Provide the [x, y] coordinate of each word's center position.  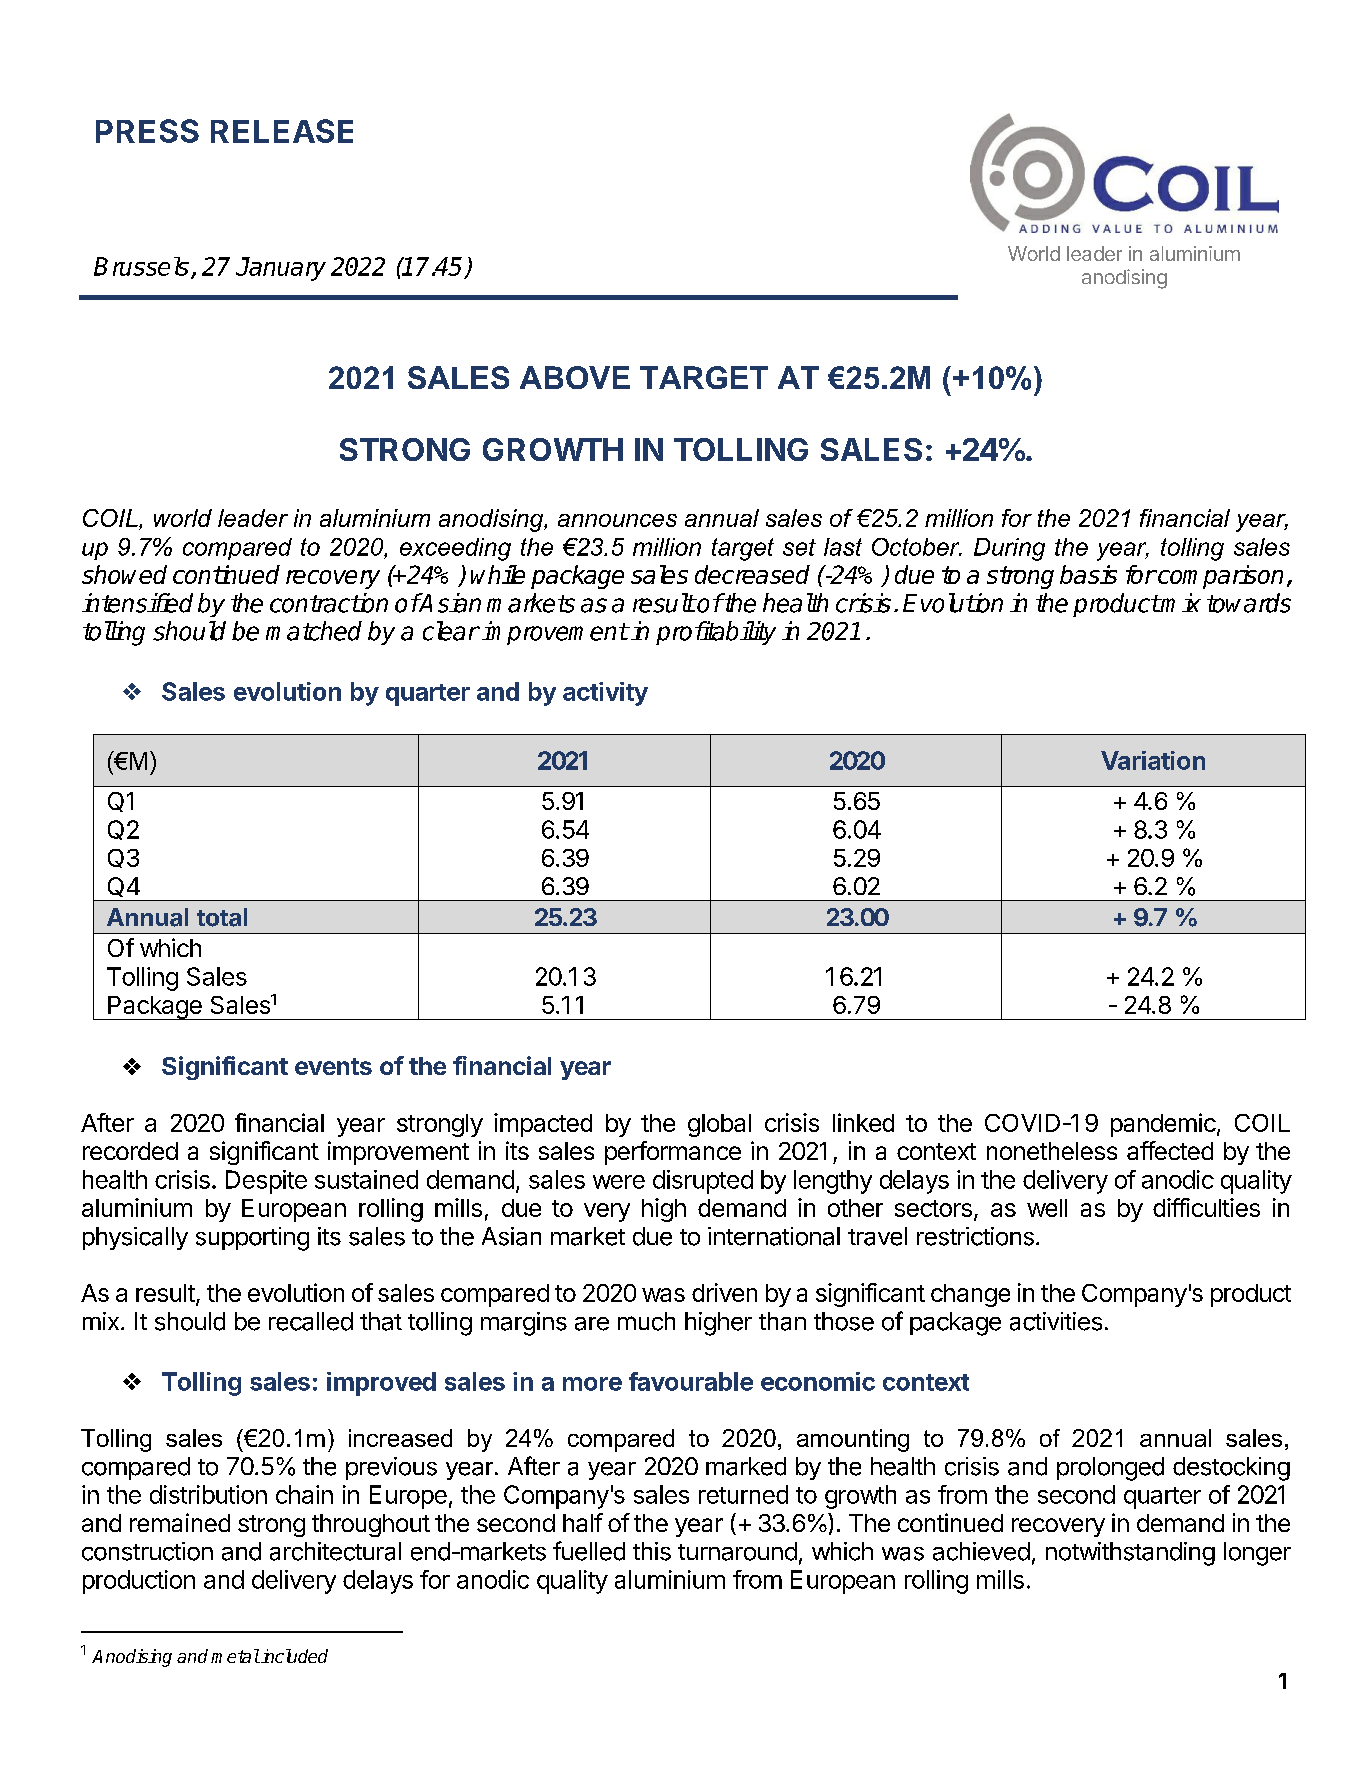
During [1009, 549]
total [222, 917]
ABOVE [575, 377]
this [652, 1551]
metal [235, 1656]
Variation [1153, 760]
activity [605, 694]
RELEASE [282, 131]
